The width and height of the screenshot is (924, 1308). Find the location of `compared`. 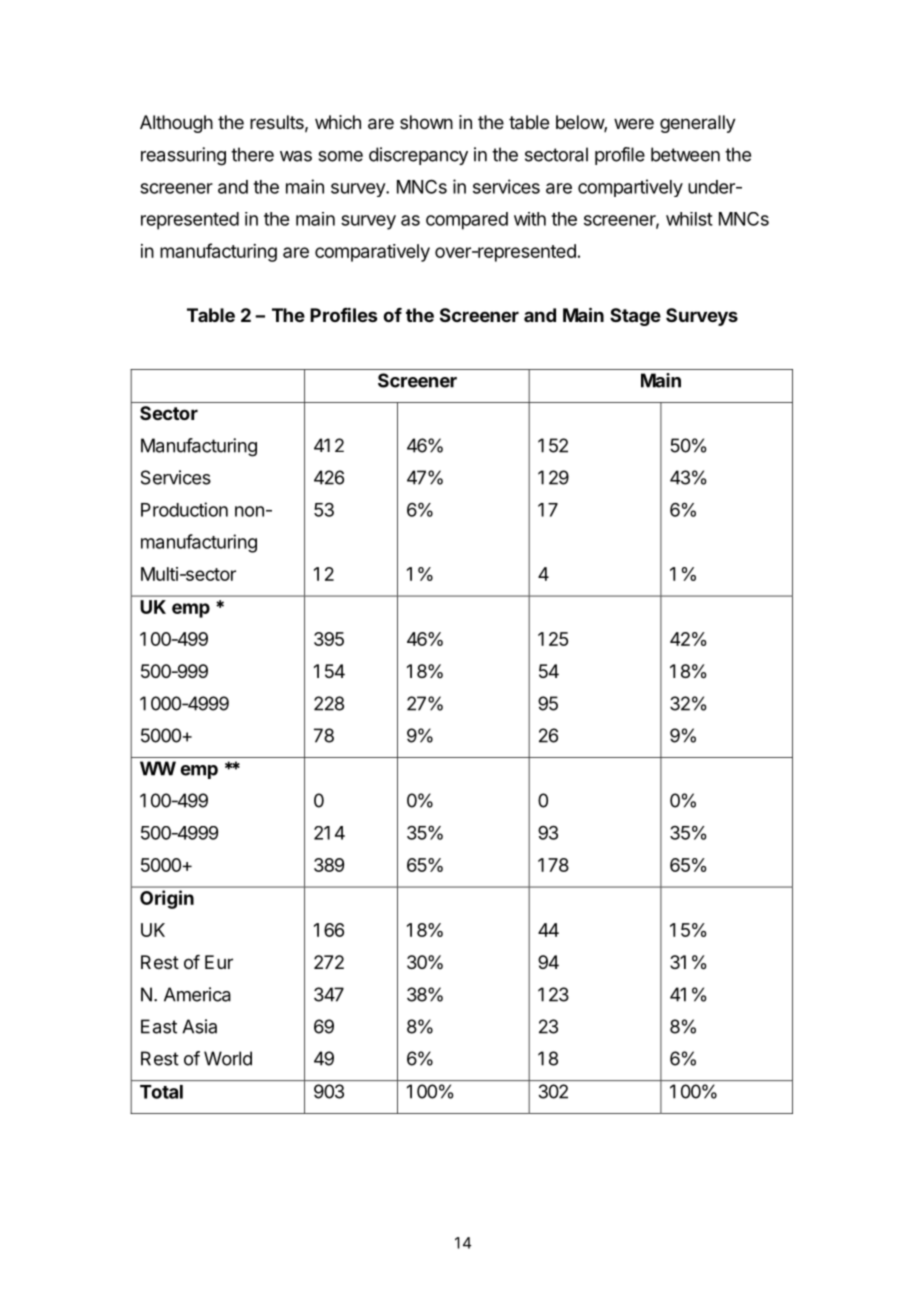

compared is located at coordinates (467, 221).
